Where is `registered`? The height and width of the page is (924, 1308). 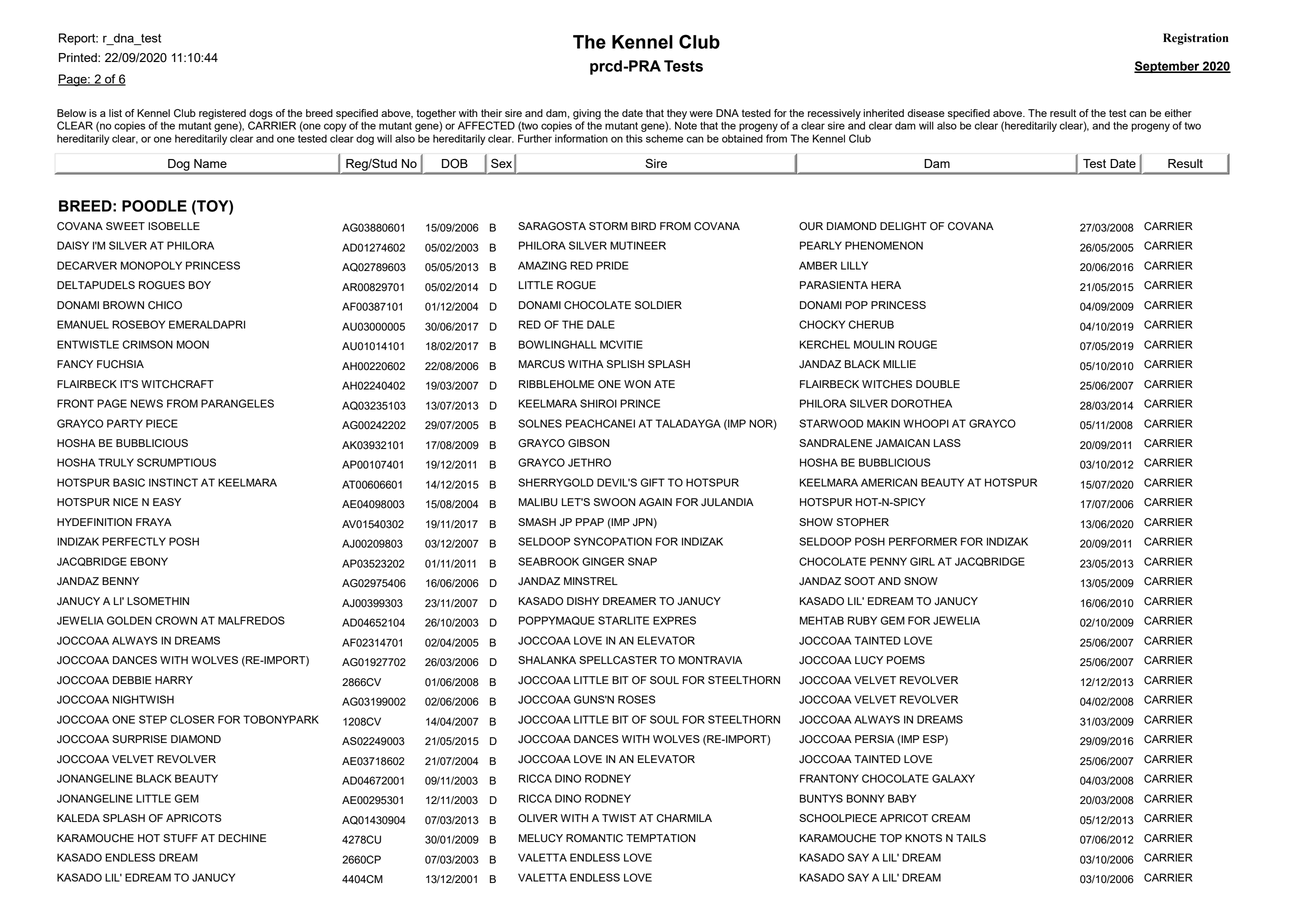
registered is located at coordinates (222, 115).
